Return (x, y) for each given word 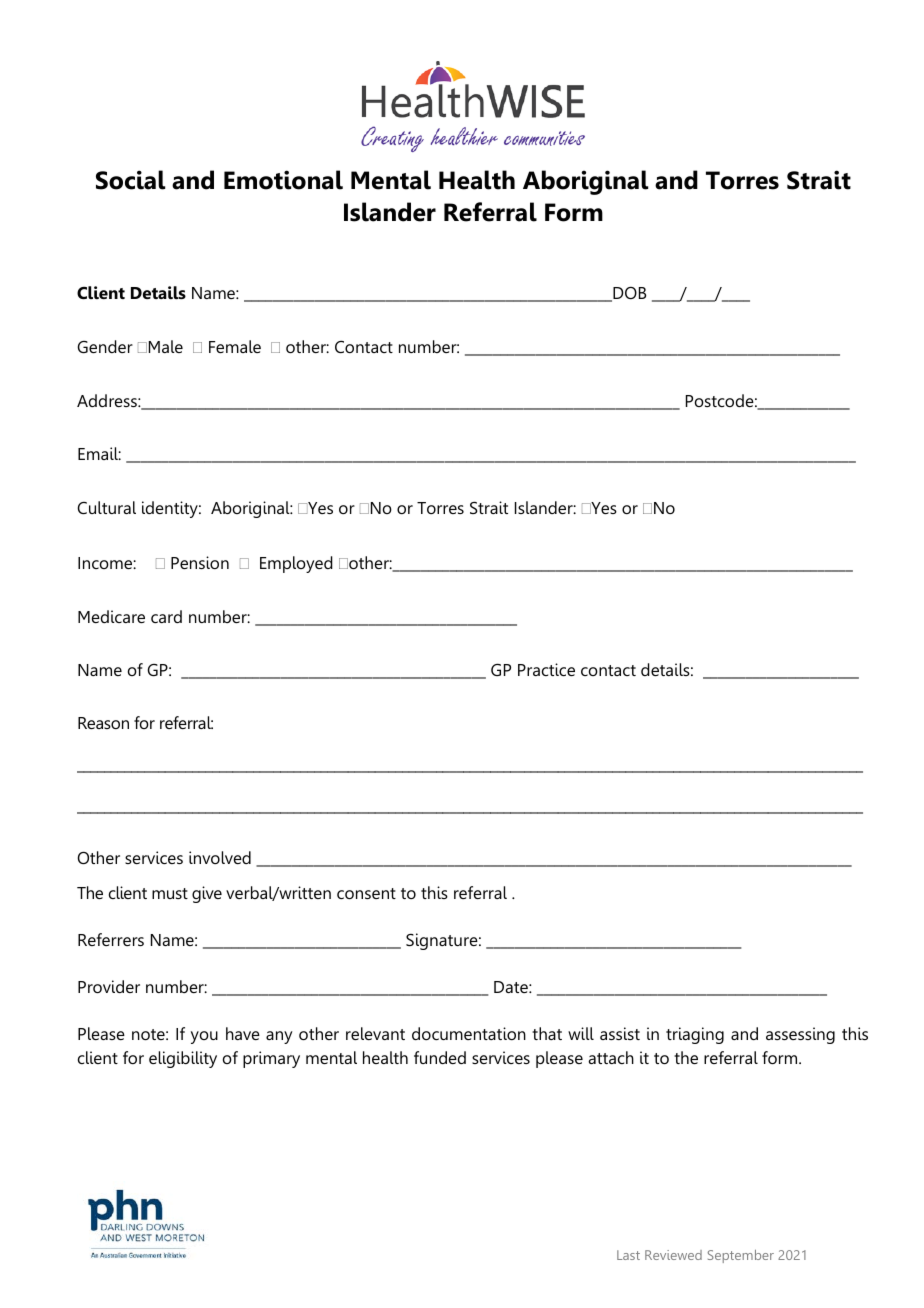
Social (130, 180)
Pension (200, 562)
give (207, 894)
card (166, 616)
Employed (296, 564)
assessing (800, 1035)
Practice (546, 669)
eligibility (183, 1059)
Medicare (111, 616)
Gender (105, 346)
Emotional (283, 180)
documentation (469, 1033)
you (204, 1037)
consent (366, 893)
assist (620, 1033)
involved (220, 857)
